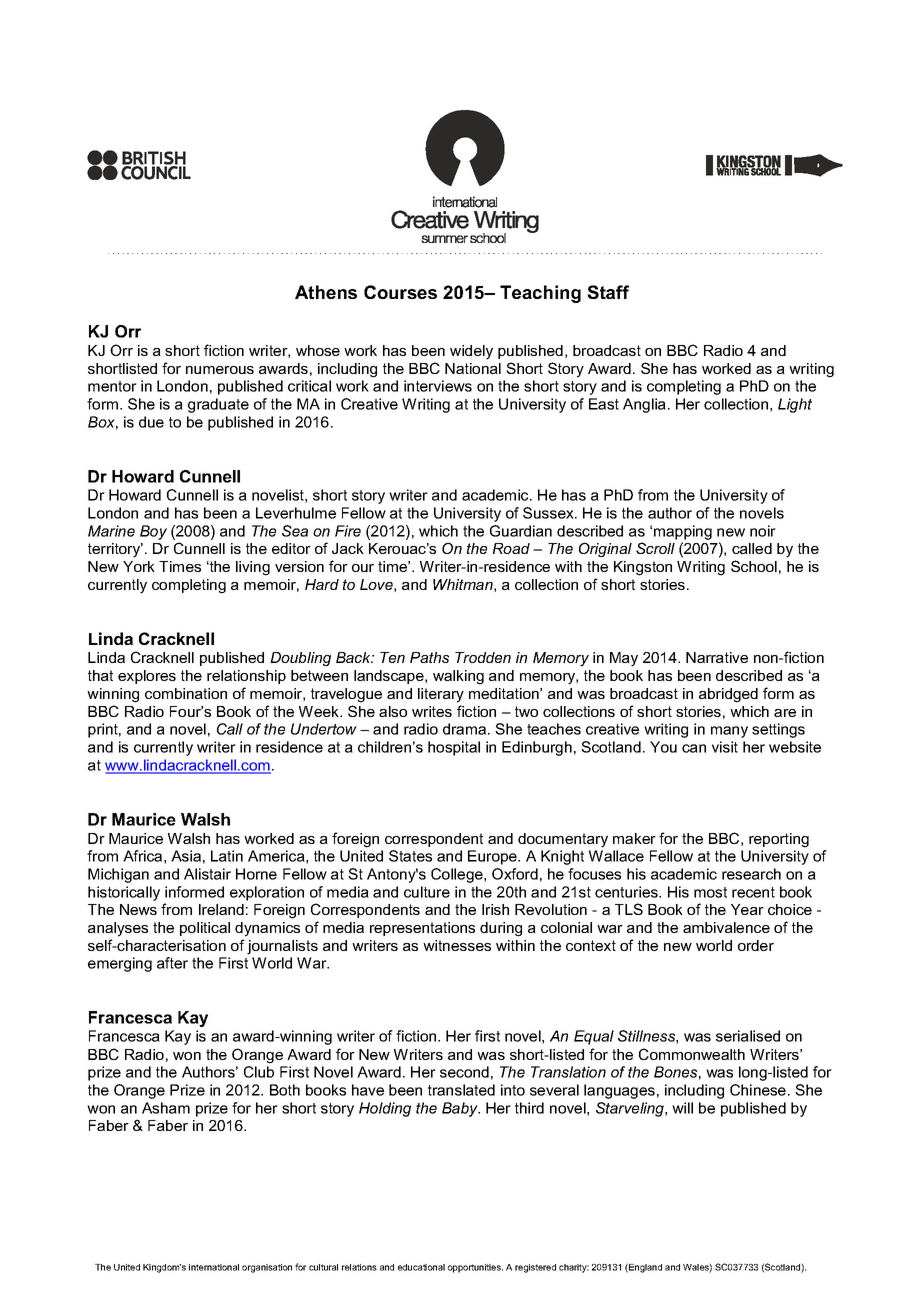  I want to click on Staff, so click(608, 292).
